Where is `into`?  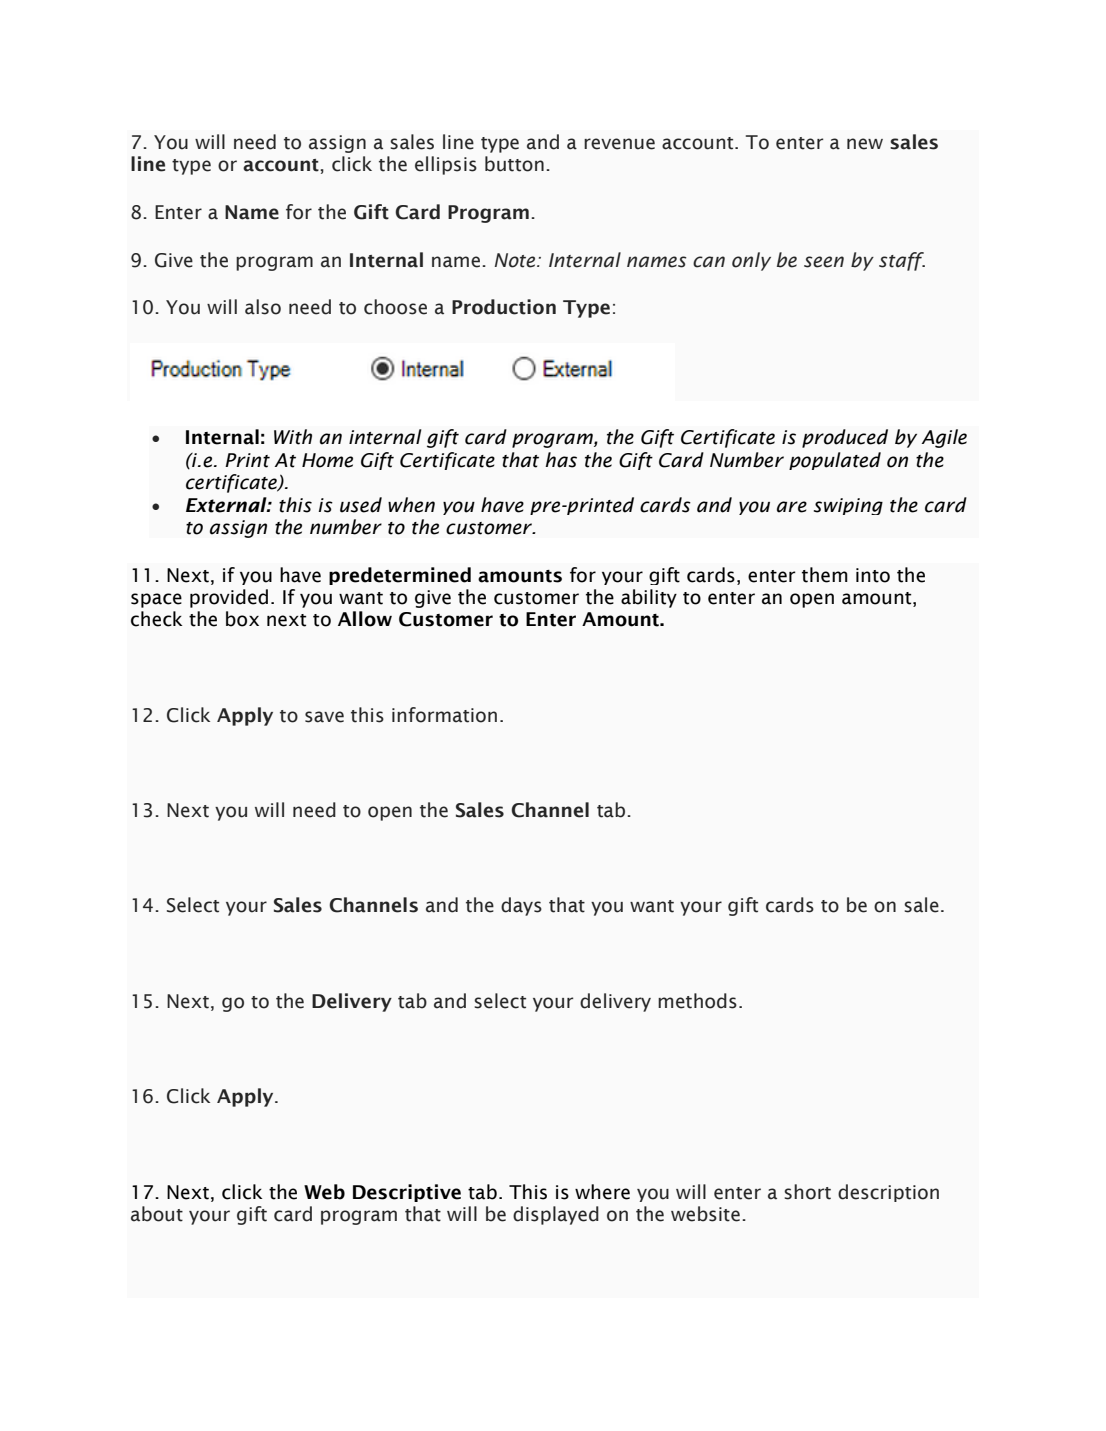 into is located at coordinates (873, 575).
